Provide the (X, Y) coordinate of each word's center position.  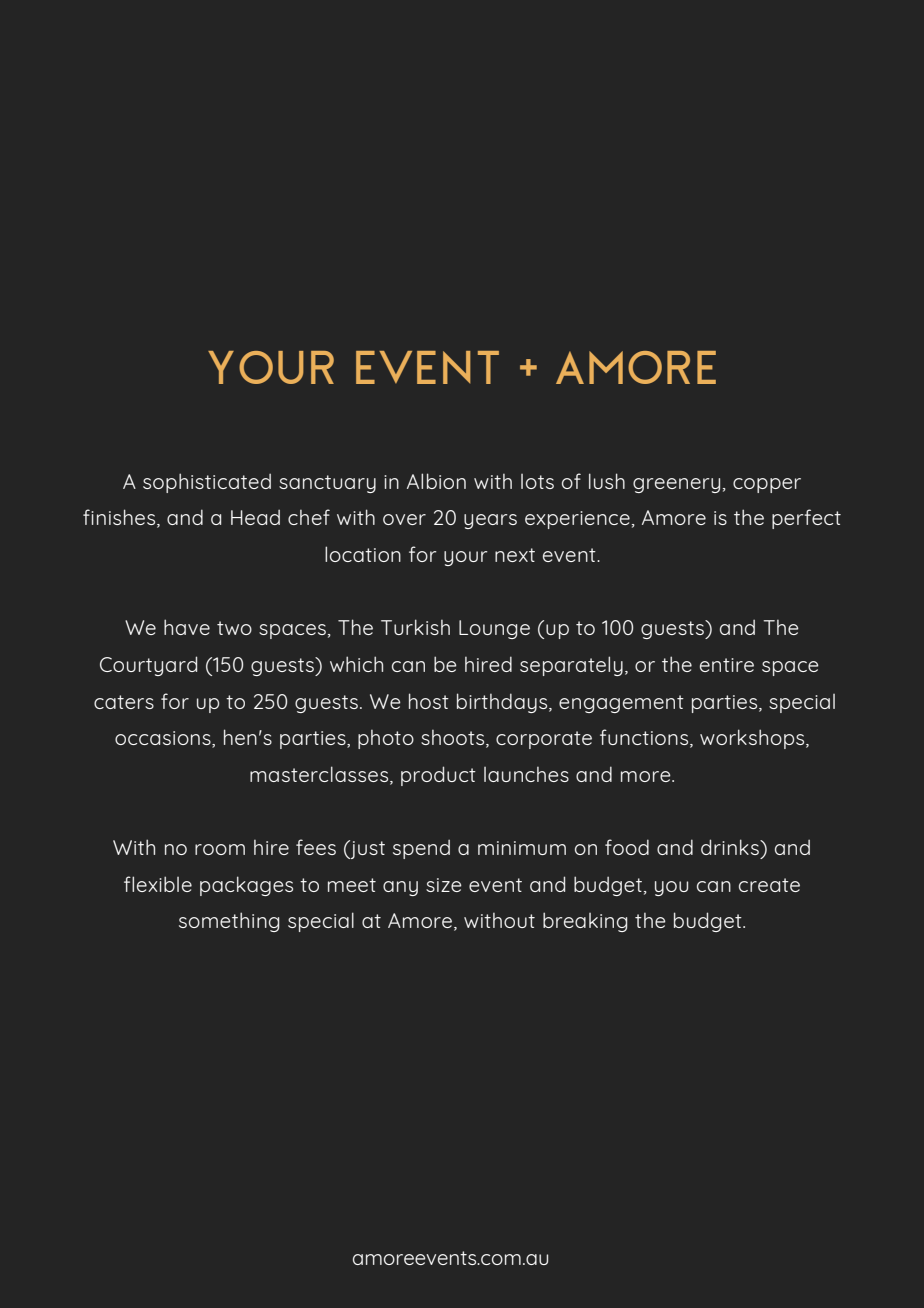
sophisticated (207, 483)
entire (727, 665)
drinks (731, 847)
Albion (436, 481)
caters (124, 702)
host (429, 701)
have (187, 627)
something (229, 922)
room (220, 849)
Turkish (415, 627)
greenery (676, 485)
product (438, 776)
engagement (621, 704)
